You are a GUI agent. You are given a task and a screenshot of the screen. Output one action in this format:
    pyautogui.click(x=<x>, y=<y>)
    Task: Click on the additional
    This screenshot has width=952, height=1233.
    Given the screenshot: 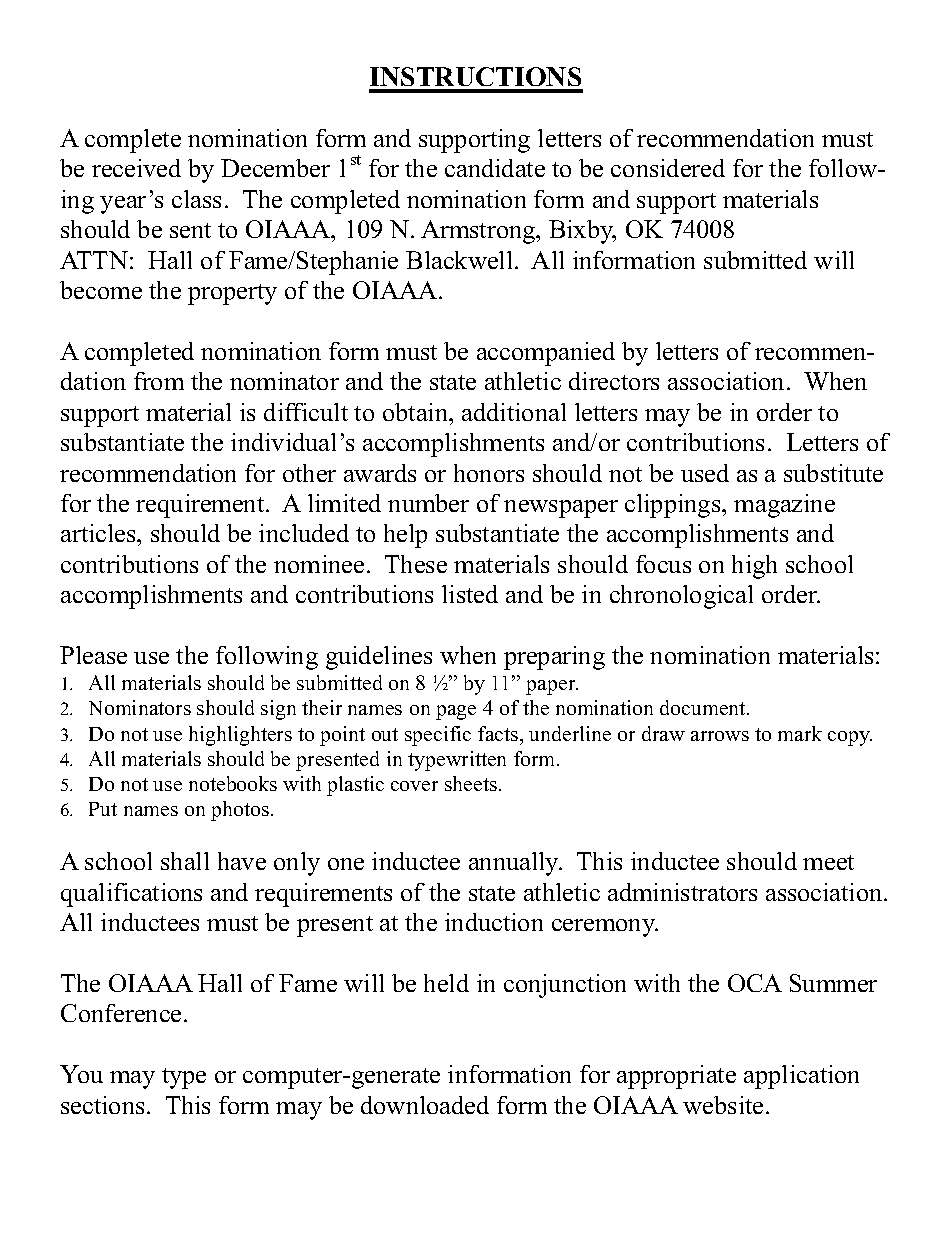 What is the action you would take?
    pyautogui.click(x=514, y=412)
